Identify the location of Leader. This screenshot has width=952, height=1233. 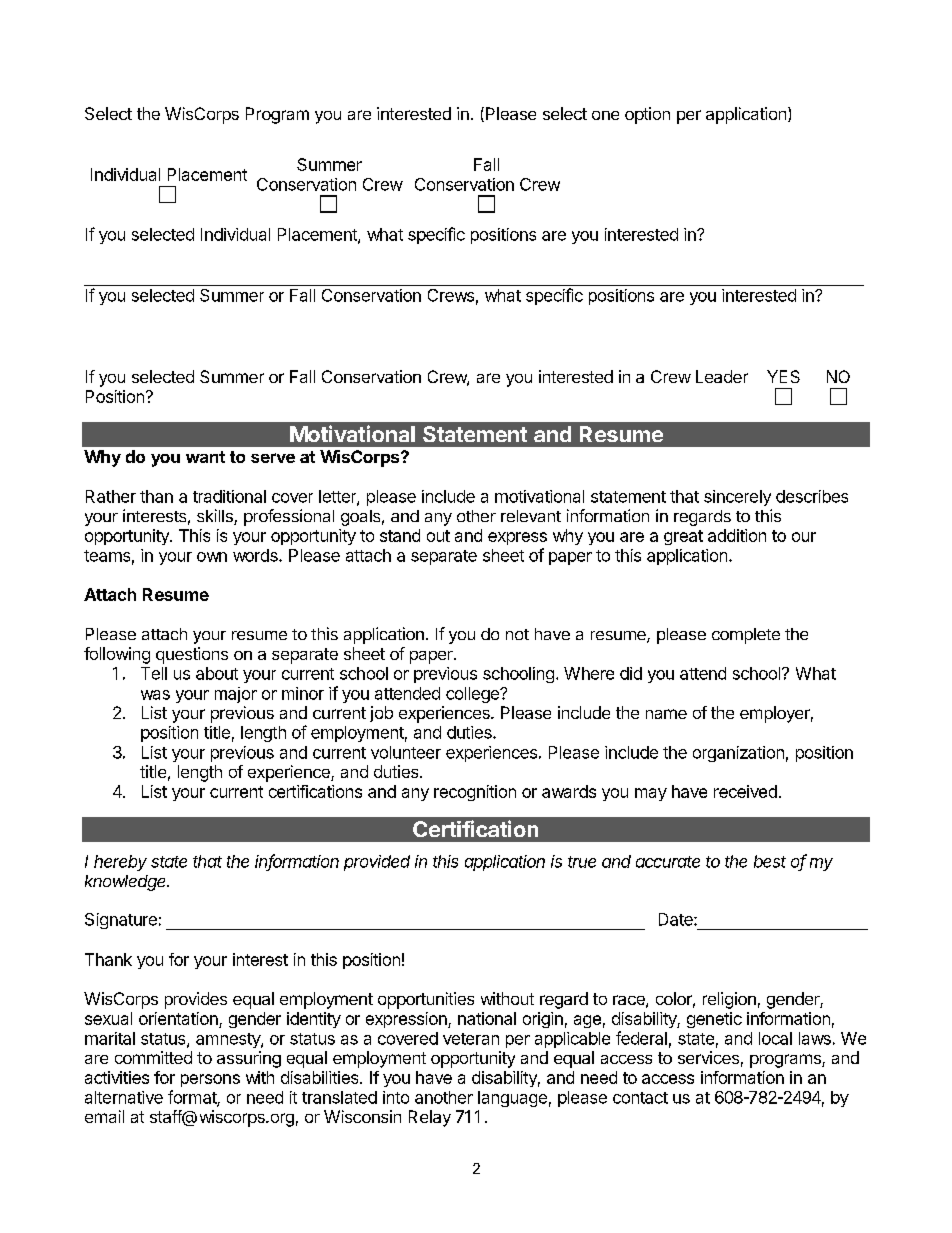
(722, 376).
